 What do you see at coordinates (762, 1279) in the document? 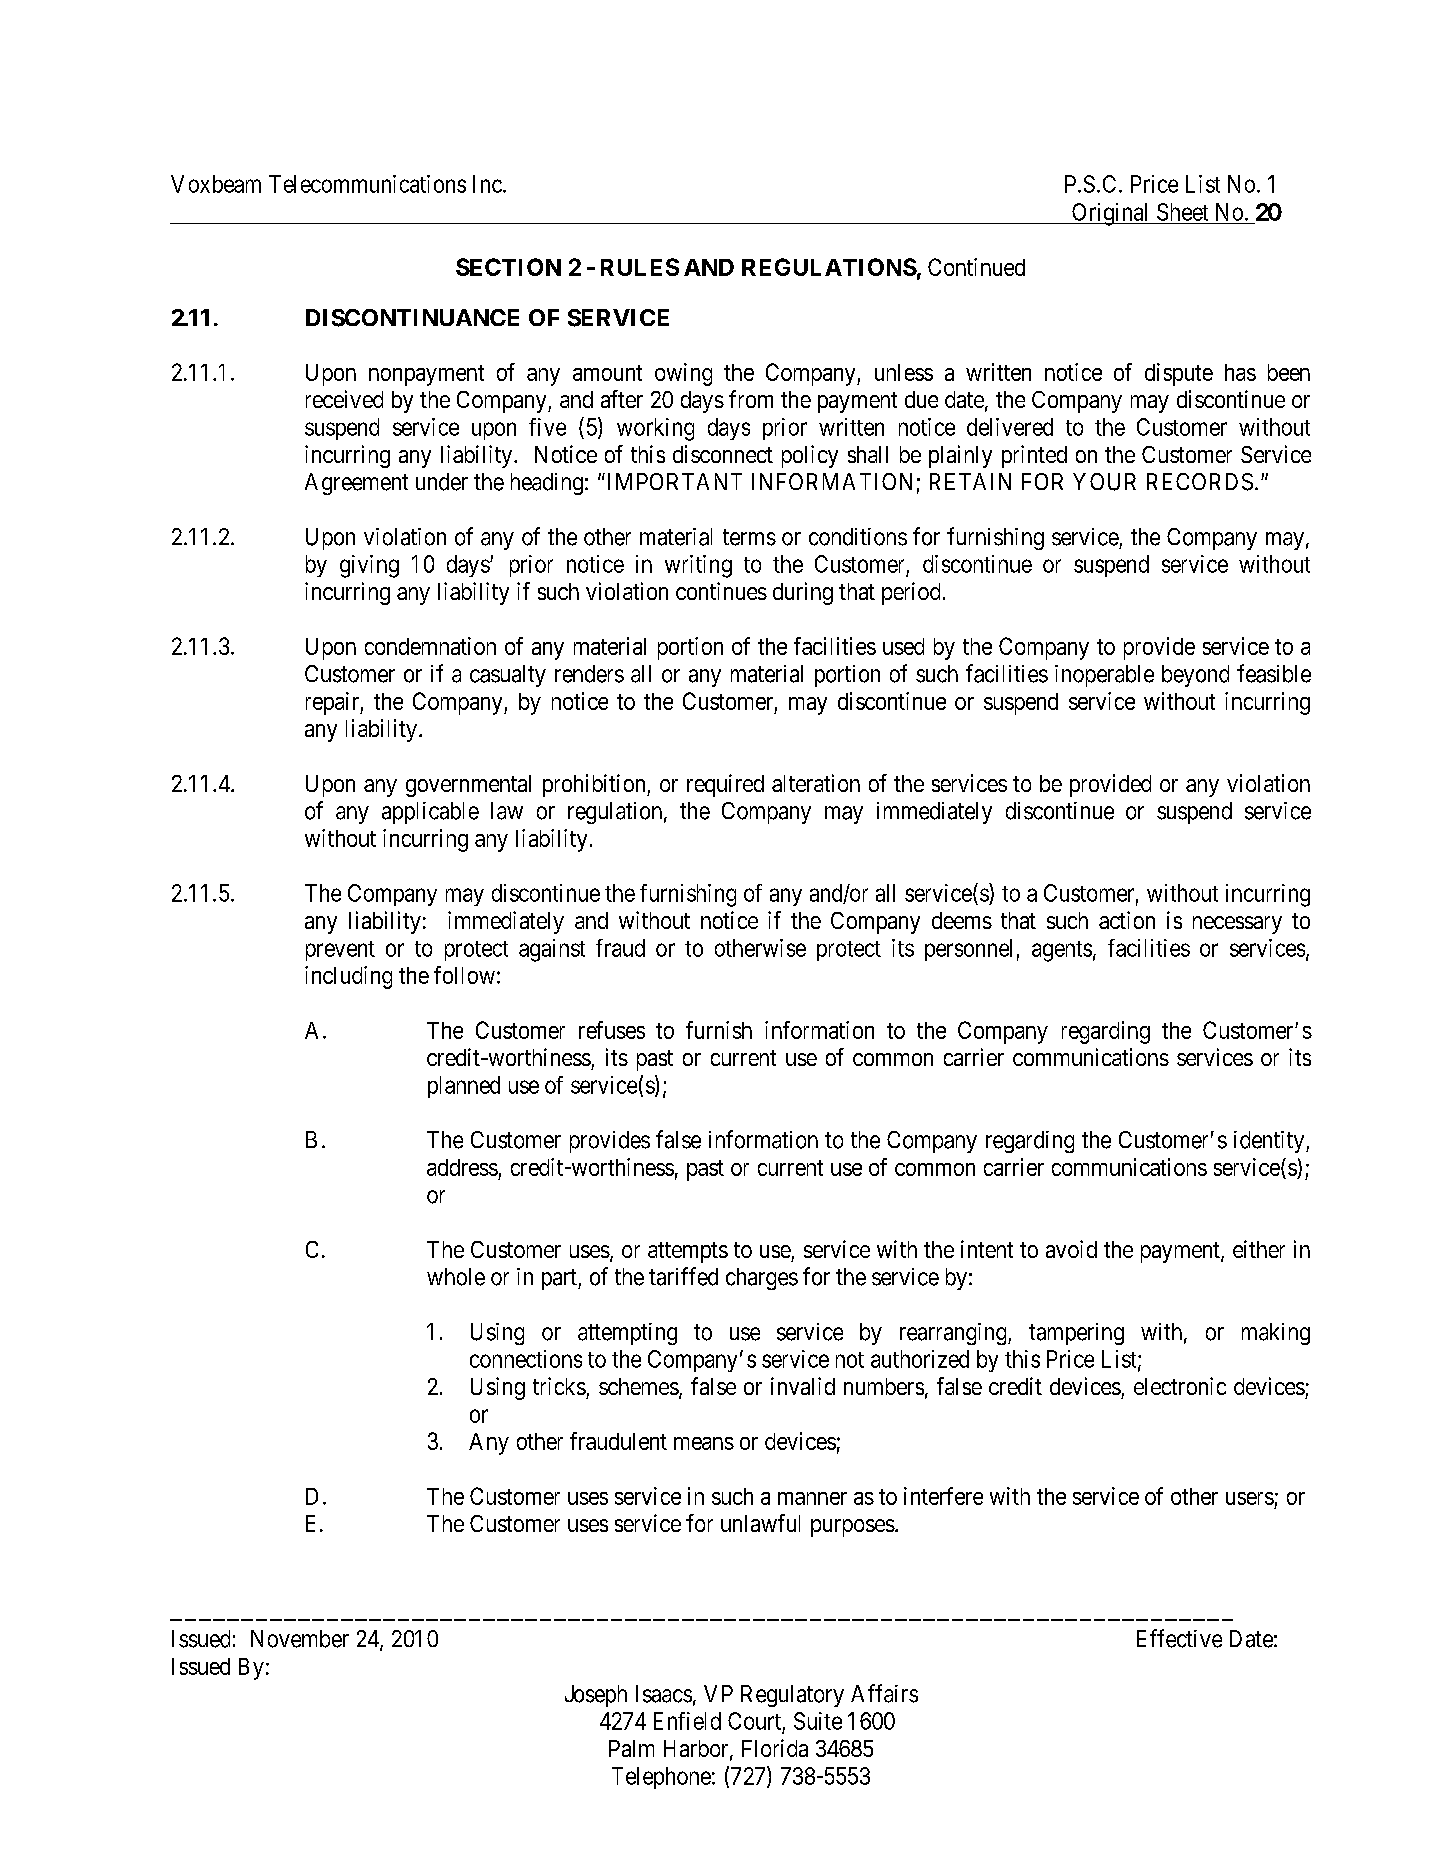
I see `charges` at bounding box center [762, 1279].
